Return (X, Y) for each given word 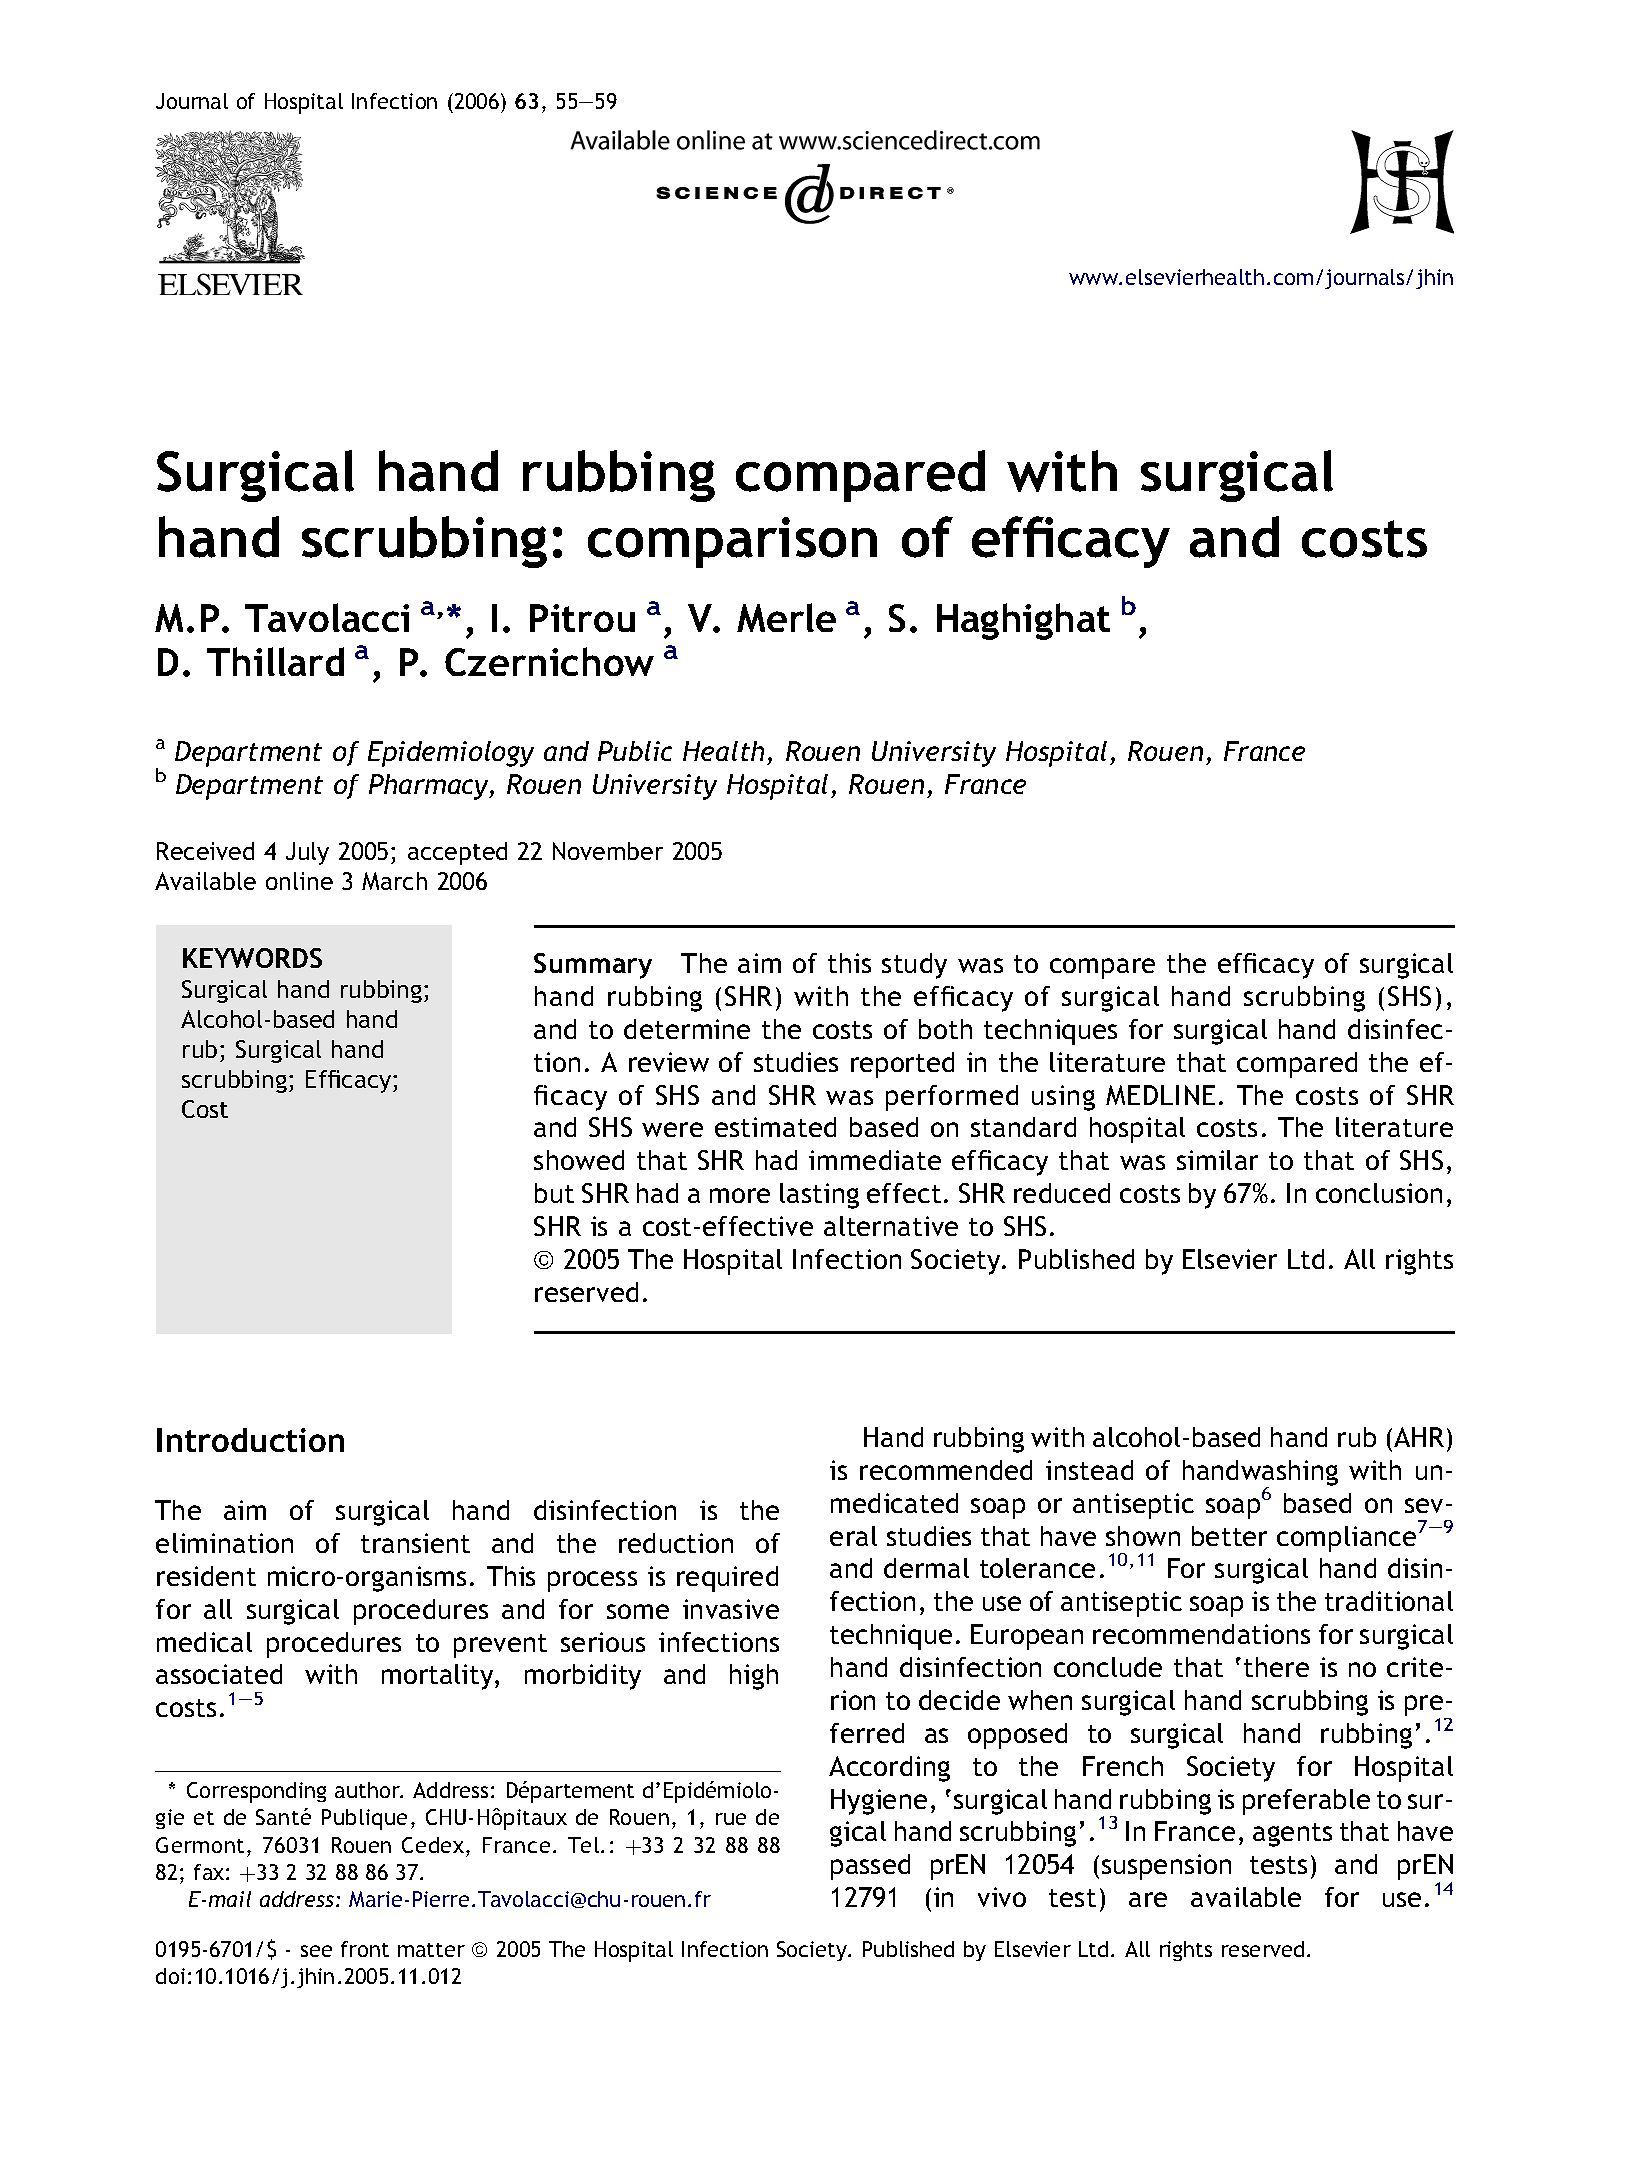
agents (1292, 1835)
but (554, 1193)
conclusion (1379, 1193)
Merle (786, 617)
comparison (732, 542)
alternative (891, 1226)
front (365, 1949)
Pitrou (582, 618)
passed (870, 1867)
